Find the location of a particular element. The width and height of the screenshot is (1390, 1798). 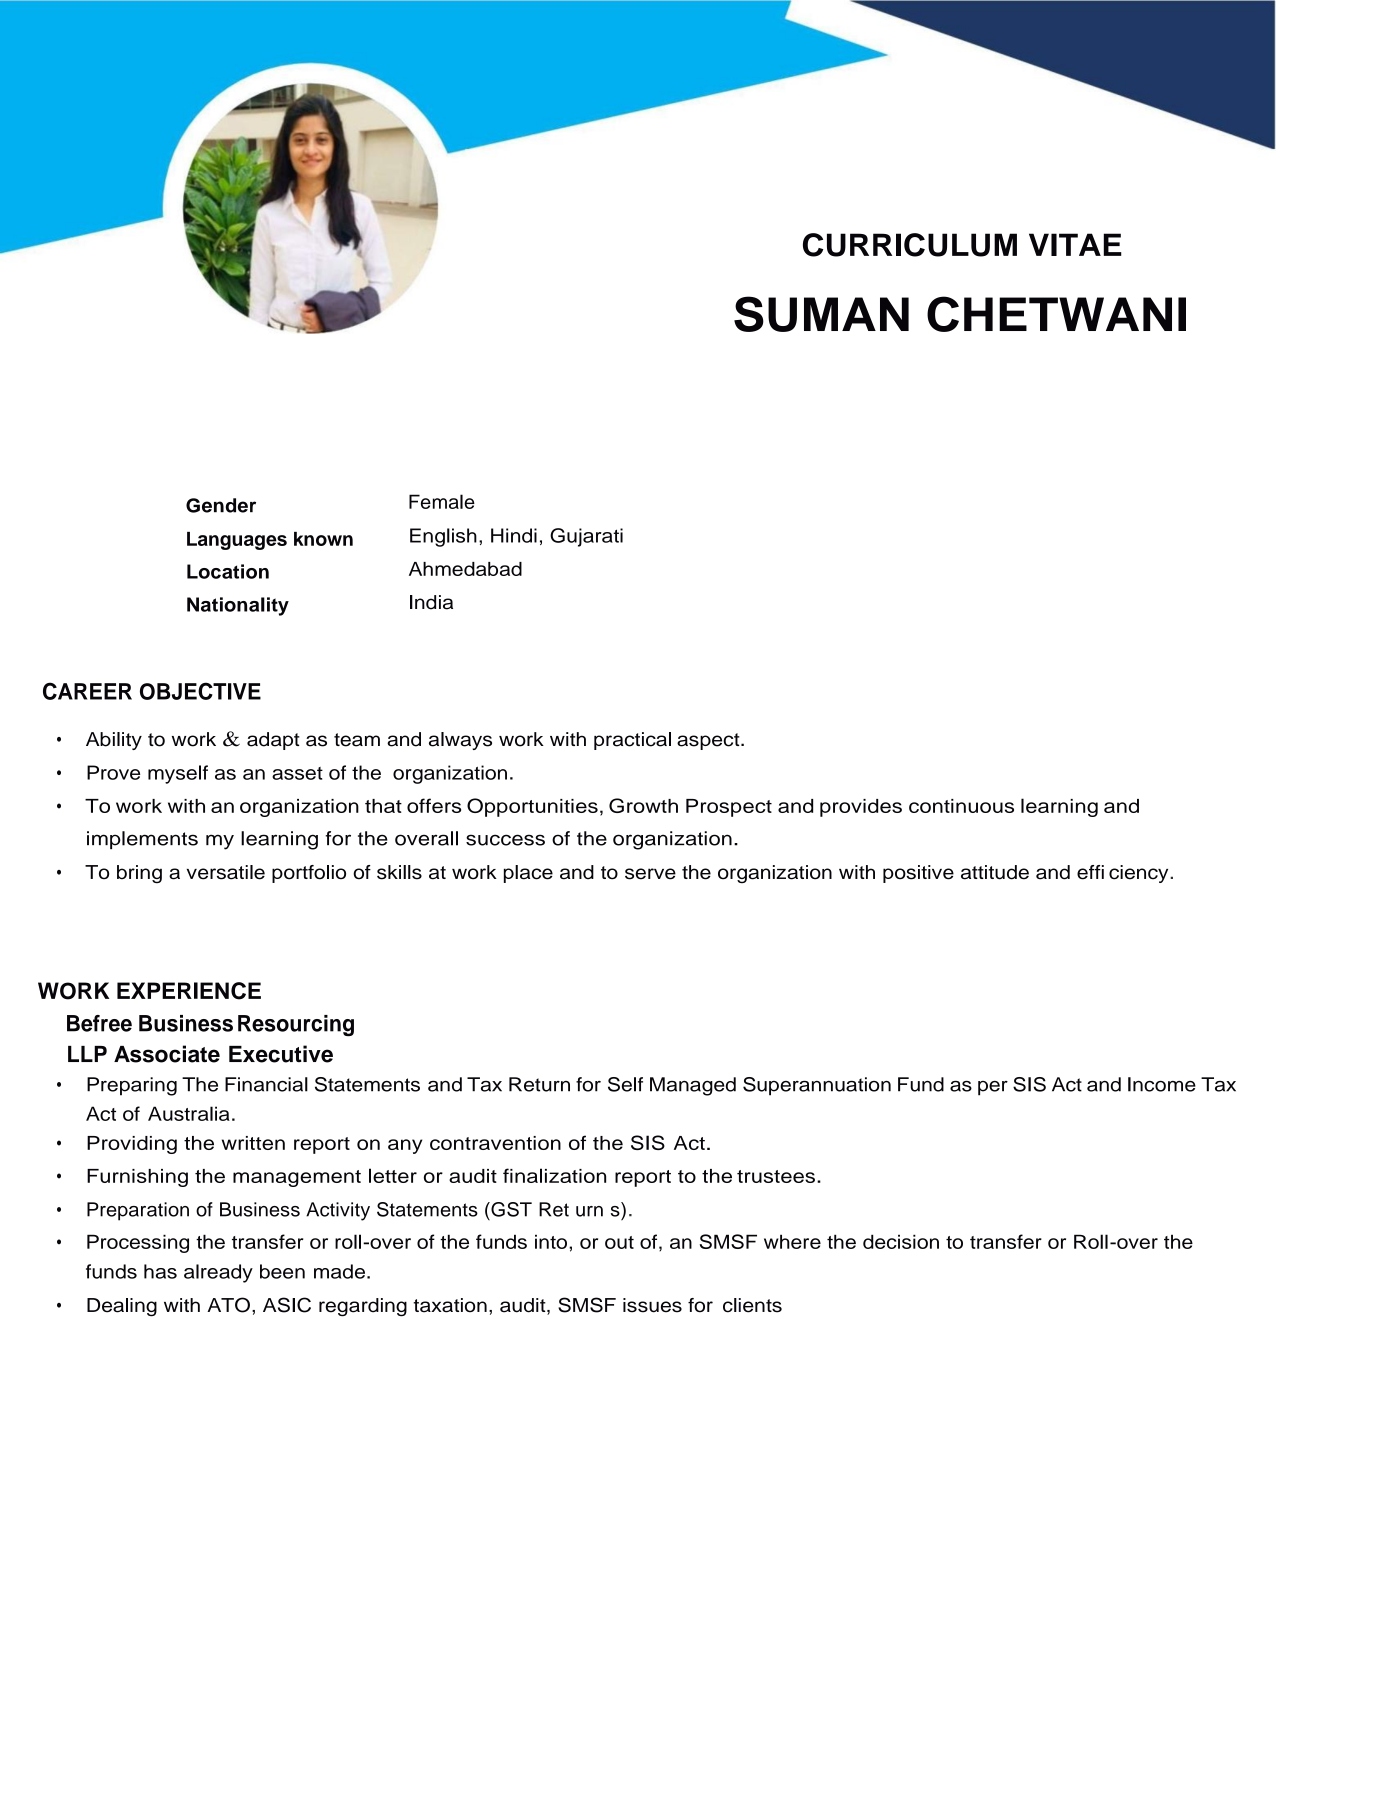

VITAE is located at coordinates (1075, 244).
